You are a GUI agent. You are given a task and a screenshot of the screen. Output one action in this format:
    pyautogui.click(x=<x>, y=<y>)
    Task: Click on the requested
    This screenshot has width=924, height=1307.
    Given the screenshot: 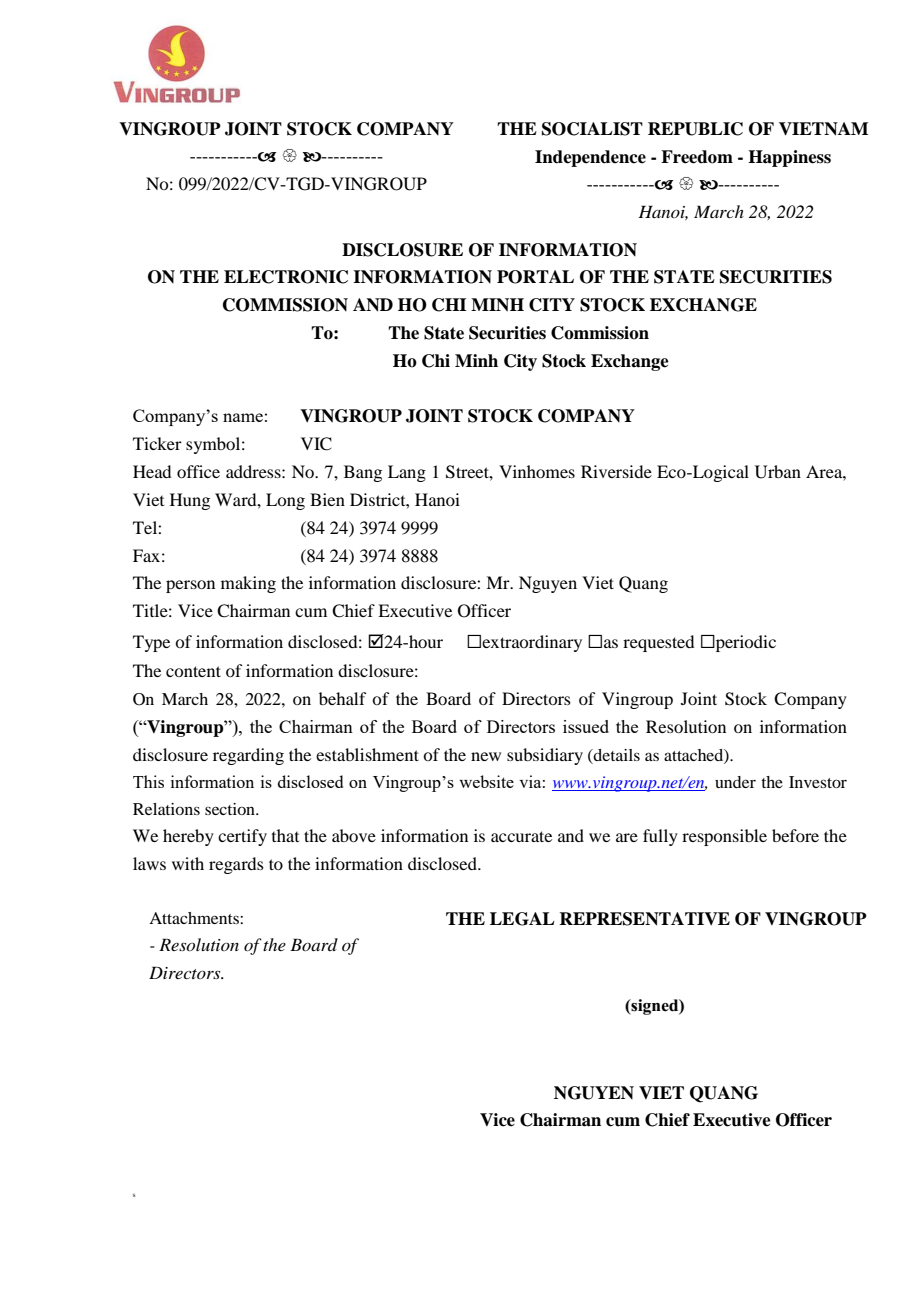 What is the action you would take?
    pyautogui.click(x=658, y=643)
